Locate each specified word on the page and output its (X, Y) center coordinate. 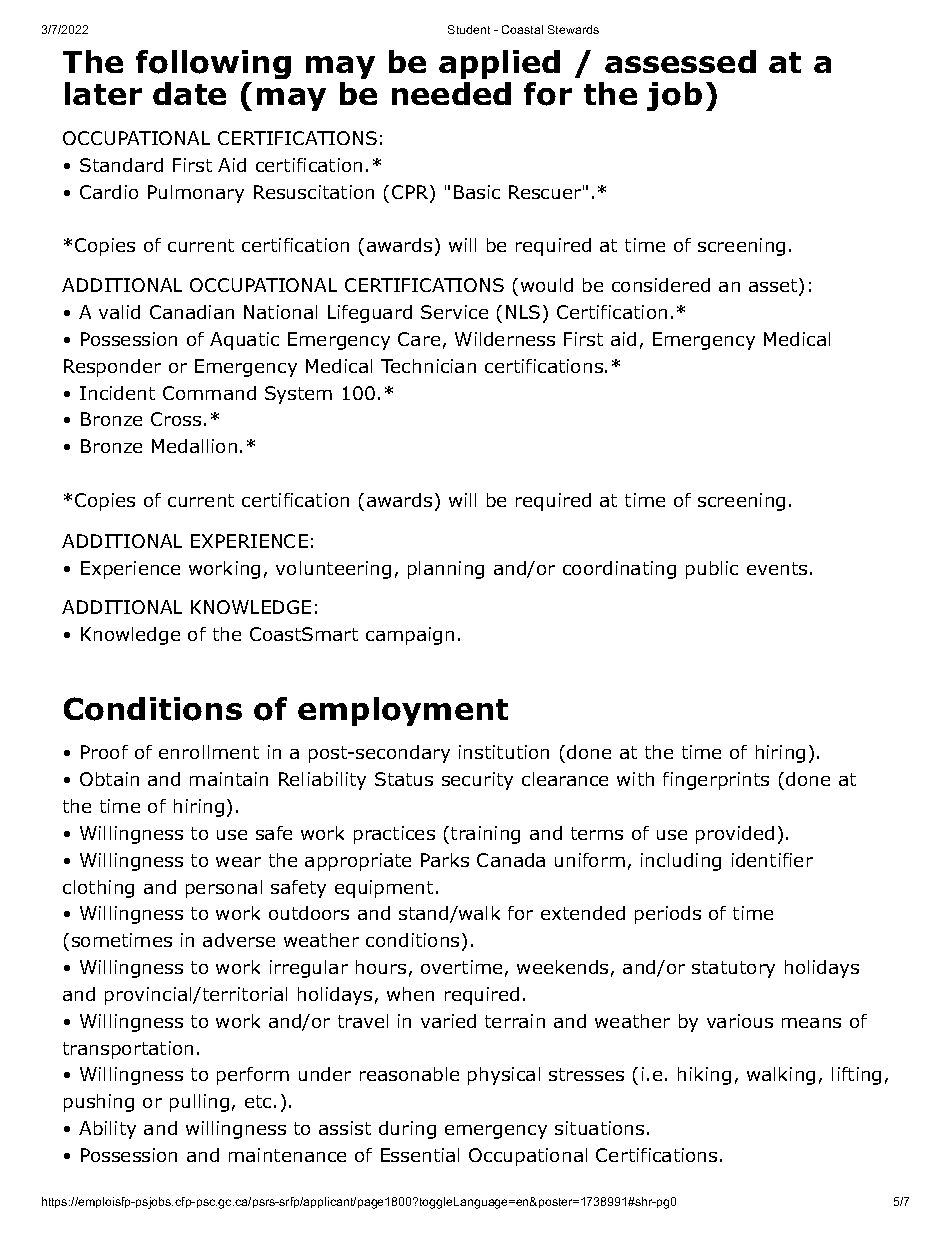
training (485, 835)
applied (499, 64)
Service (454, 312)
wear (238, 862)
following (213, 64)
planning (446, 570)
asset (773, 285)
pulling (199, 1103)
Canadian (192, 312)
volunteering (333, 570)
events (777, 568)
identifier (772, 860)
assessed (680, 61)
